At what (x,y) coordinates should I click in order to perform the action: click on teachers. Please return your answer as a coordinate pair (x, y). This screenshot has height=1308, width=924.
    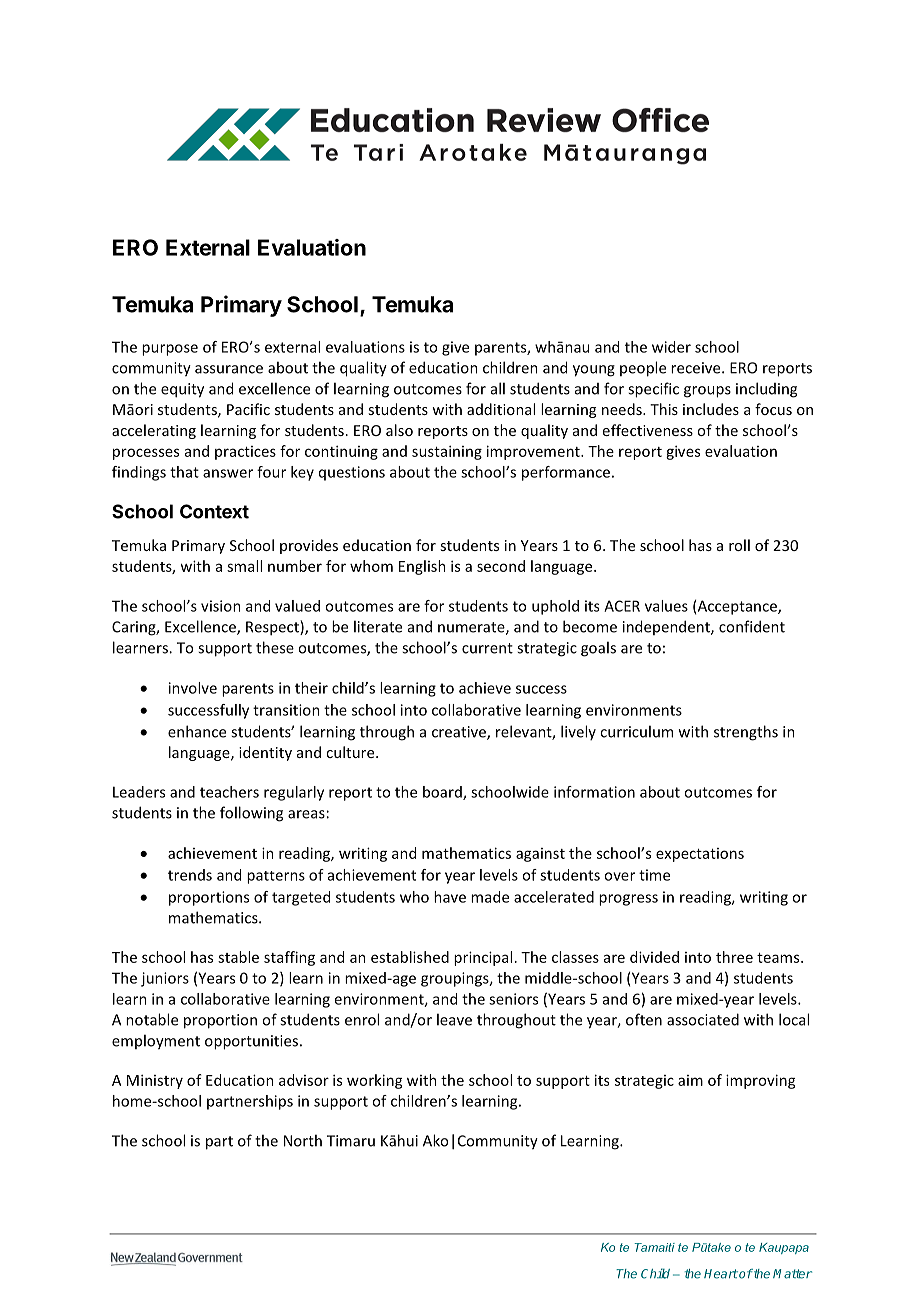
    Looking at the image, I should click on (229, 792).
